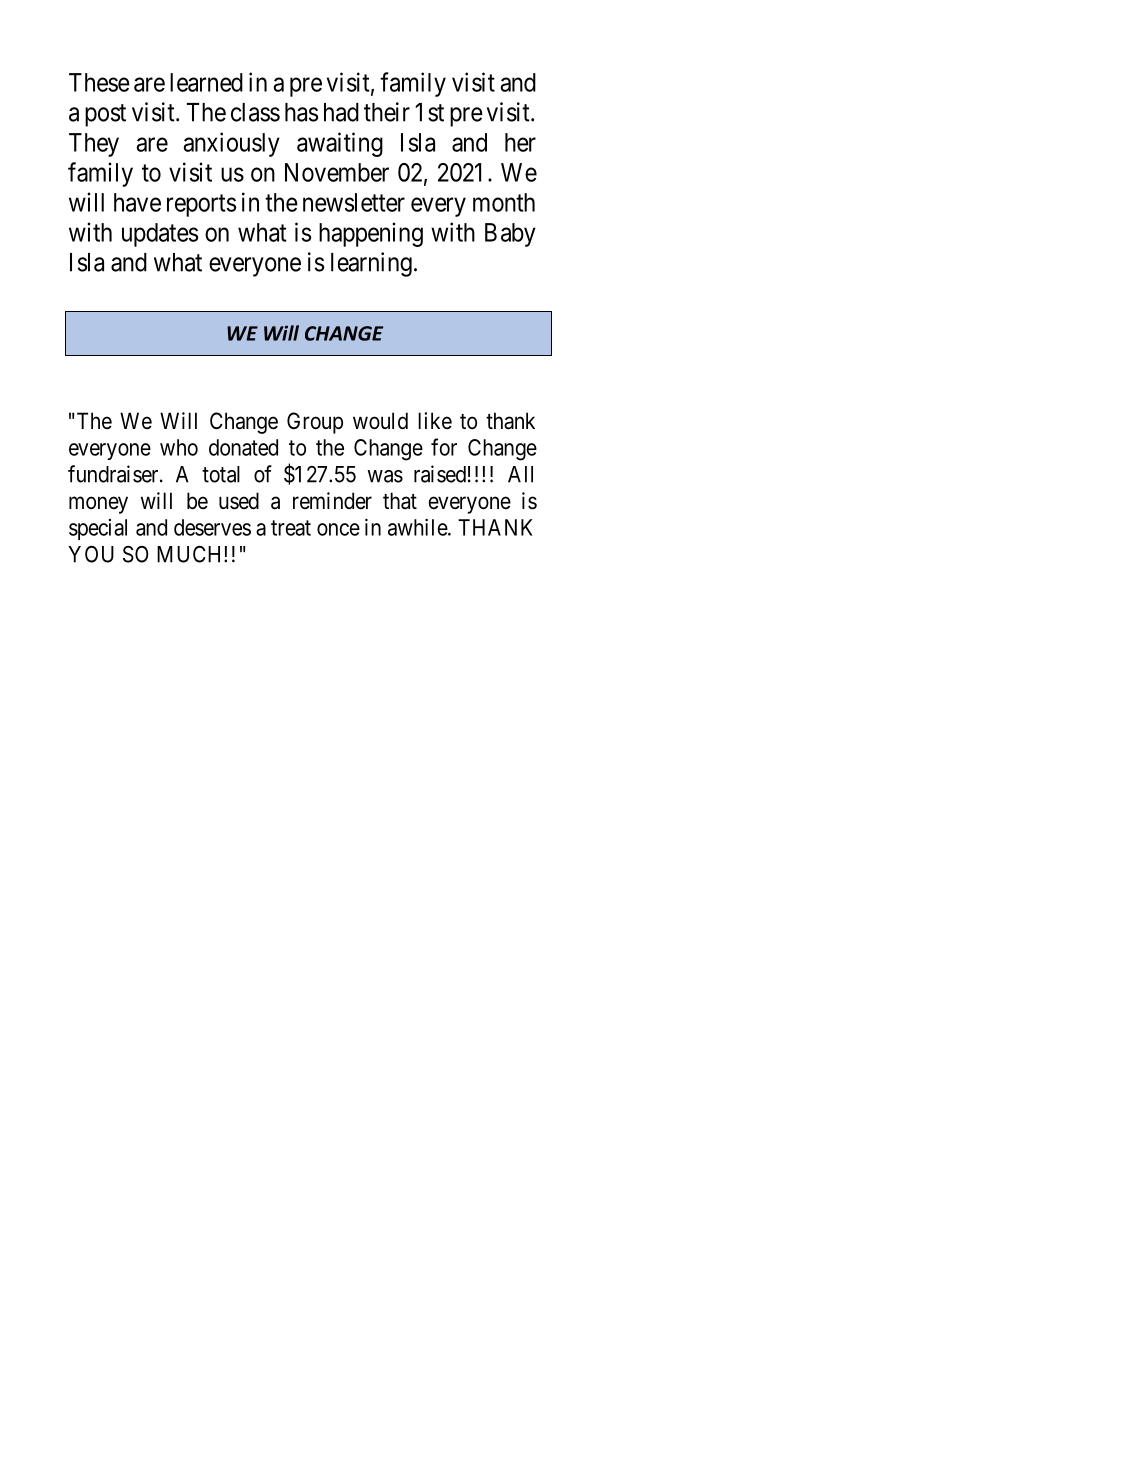  I want to click on like, so click(435, 421).
